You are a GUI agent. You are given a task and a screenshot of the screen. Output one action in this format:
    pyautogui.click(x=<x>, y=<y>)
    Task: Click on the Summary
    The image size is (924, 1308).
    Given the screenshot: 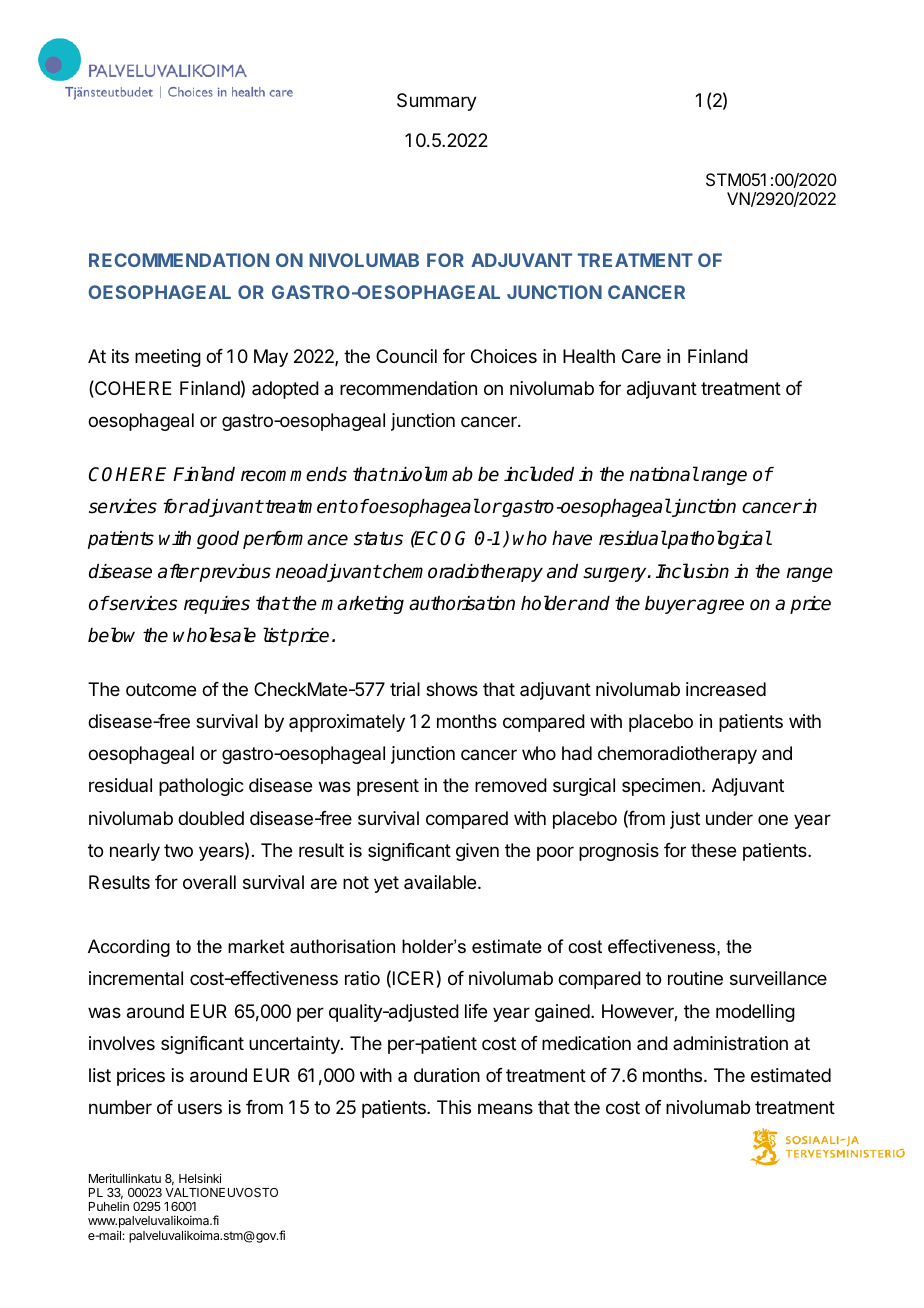 What is the action you would take?
    pyautogui.click(x=437, y=102)
